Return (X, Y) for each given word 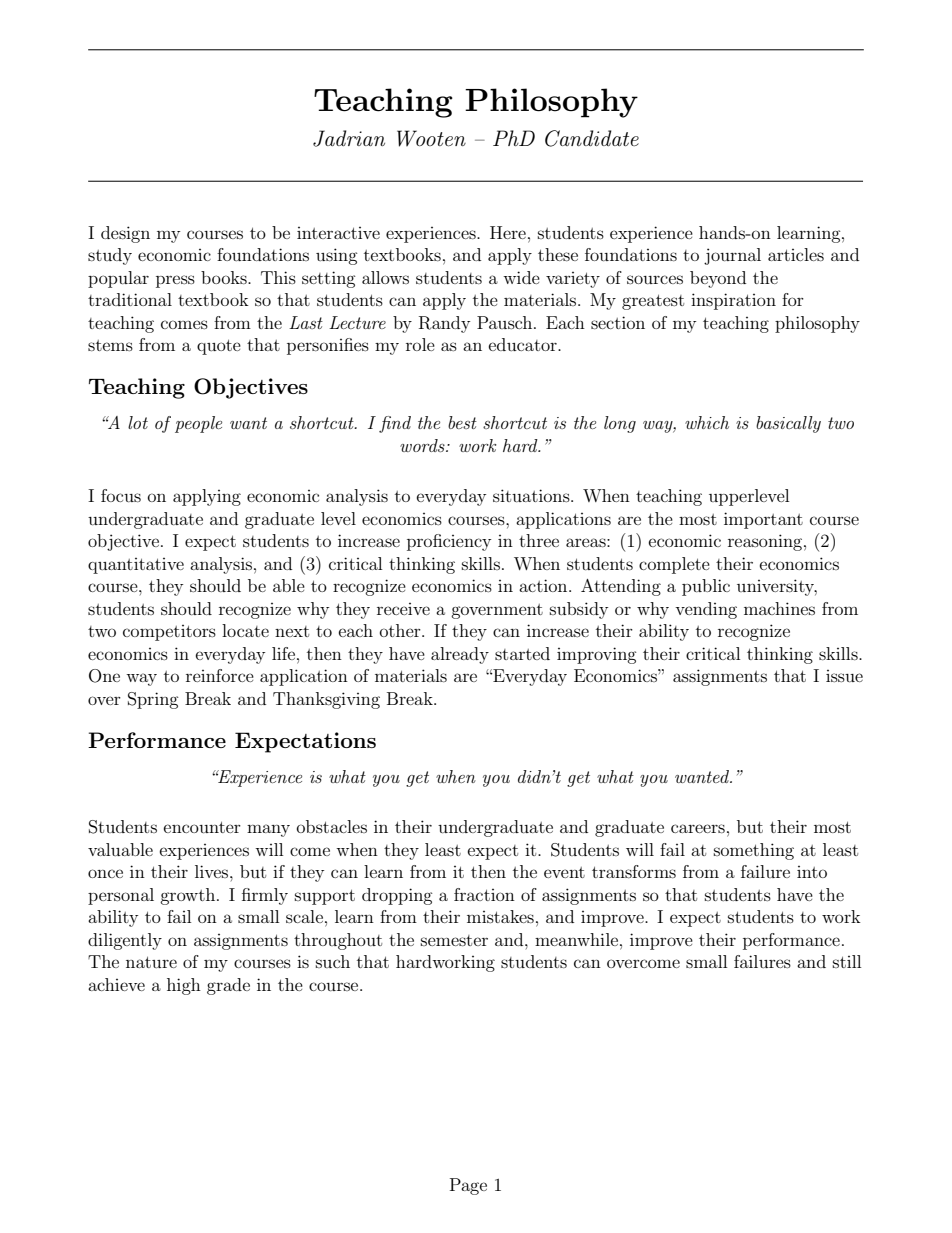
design (125, 234)
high (184, 986)
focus (121, 495)
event (564, 872)
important (763, 520)
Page (468, 1186)
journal (732, 256)
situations (532, 495)
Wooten (431, 138)
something (754, 851)
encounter (202, 827)
